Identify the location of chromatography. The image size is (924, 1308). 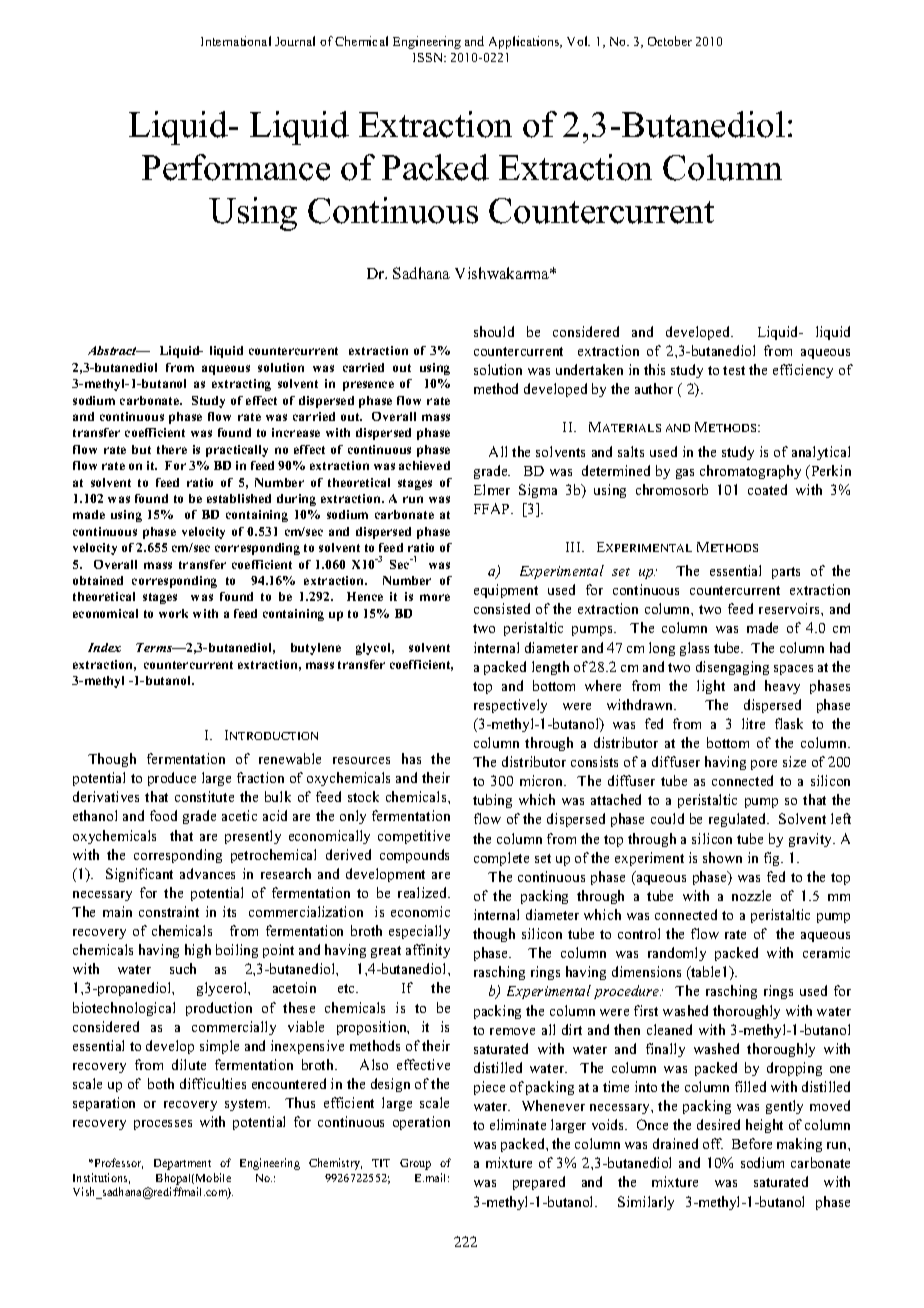
(750, 472).
